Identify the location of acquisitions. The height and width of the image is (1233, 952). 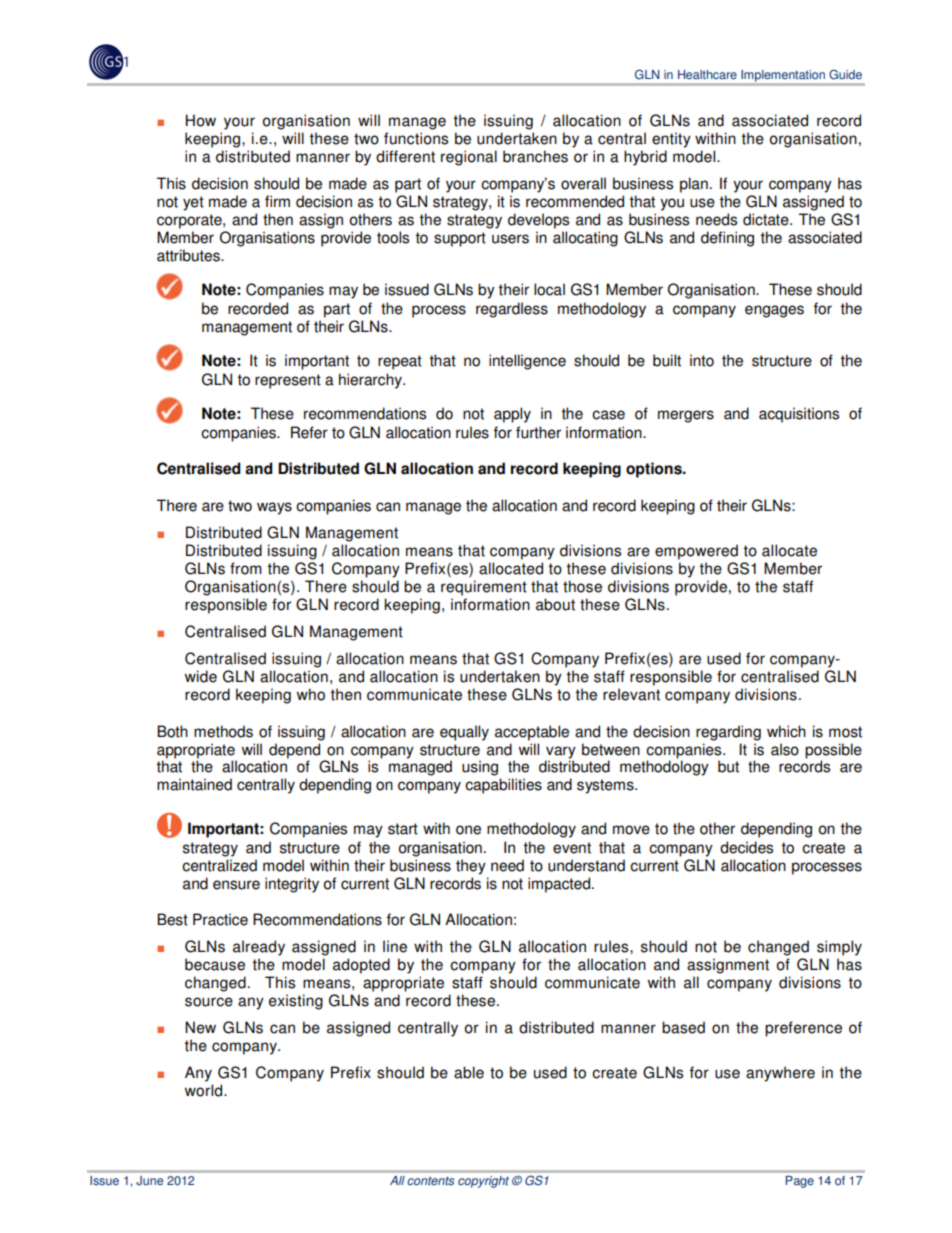
(799, 415).
